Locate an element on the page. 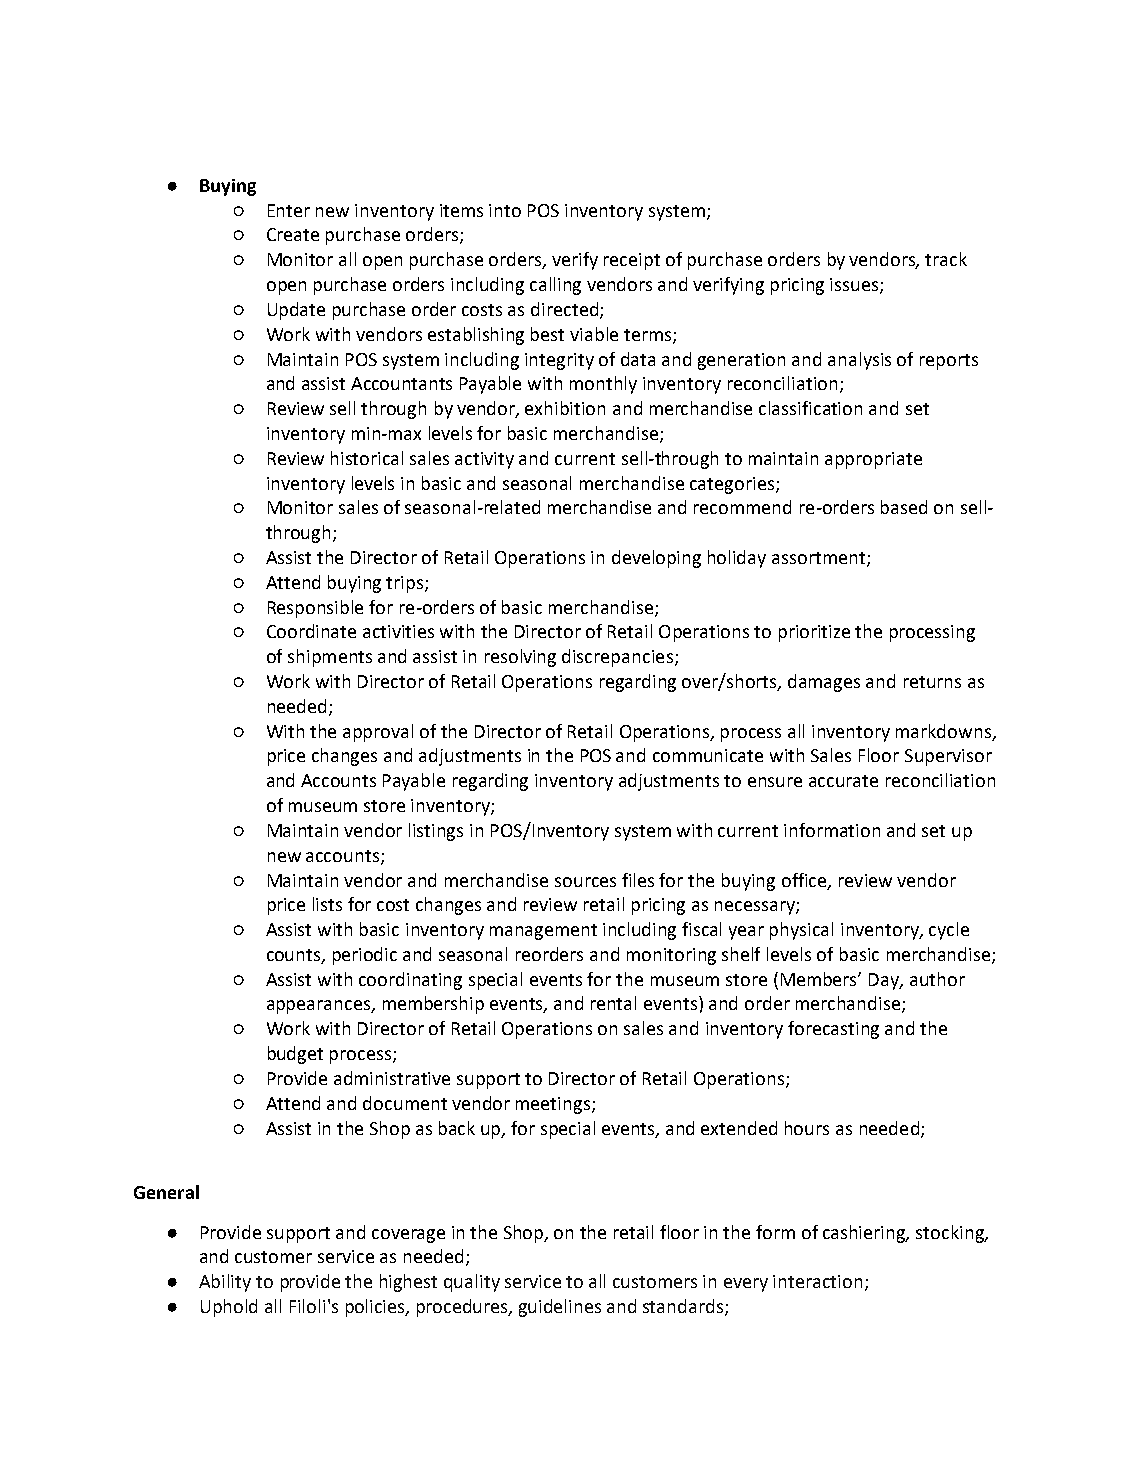  Create is located at coordinates (293, 234).
